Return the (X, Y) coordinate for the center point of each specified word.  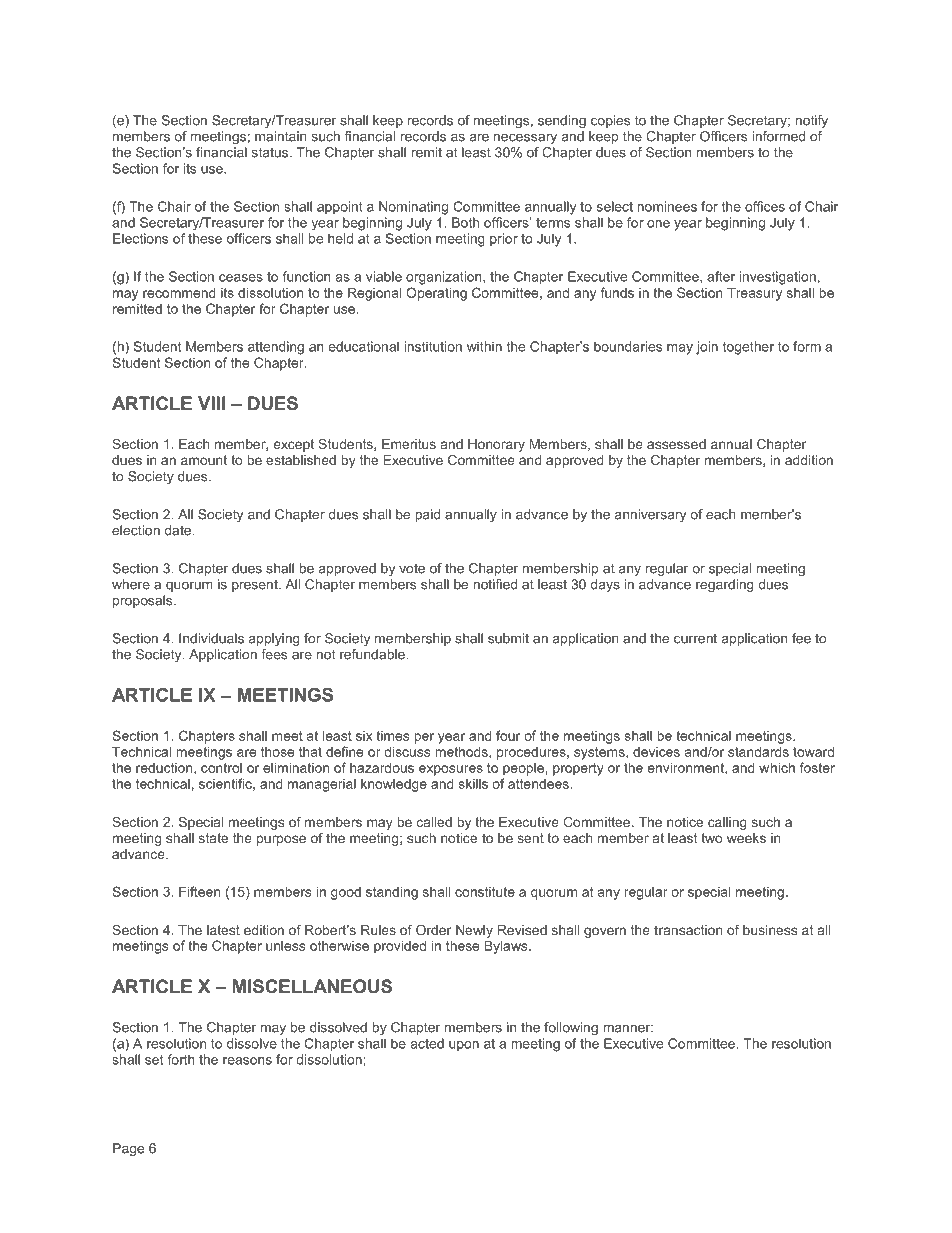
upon (464, 1046)
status (271, 152)
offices (765, 206)
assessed (676, 444)
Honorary (496, 445)
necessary (525, 139)
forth (181, 1059)
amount (204, 460)
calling (727, 823)
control (221, 768)
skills (473, 783)
